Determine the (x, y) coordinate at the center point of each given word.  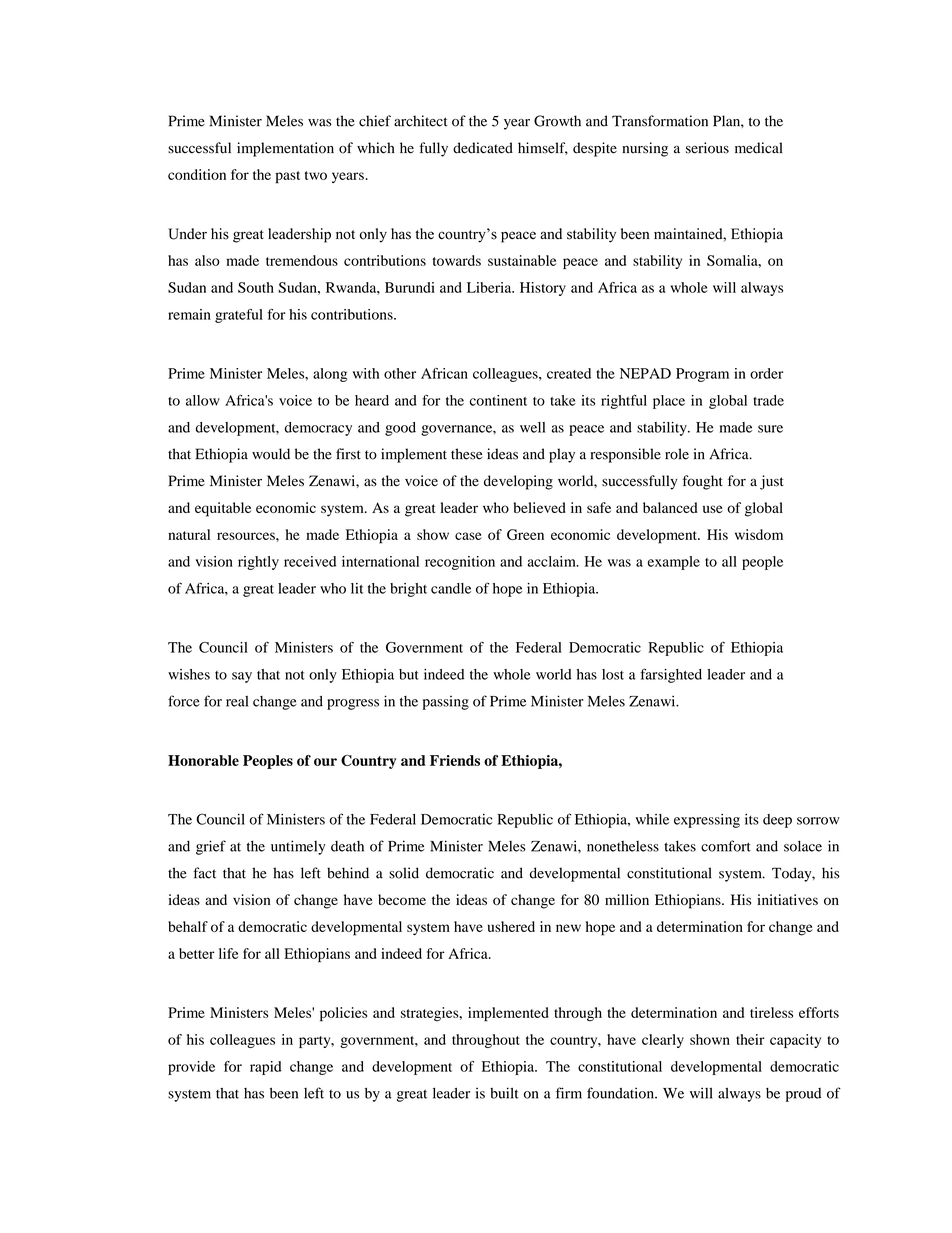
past (287, 177)
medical (759, 148)
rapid (265, 1068)
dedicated (483, 148)
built (504, 1093)
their (750, 1039)
